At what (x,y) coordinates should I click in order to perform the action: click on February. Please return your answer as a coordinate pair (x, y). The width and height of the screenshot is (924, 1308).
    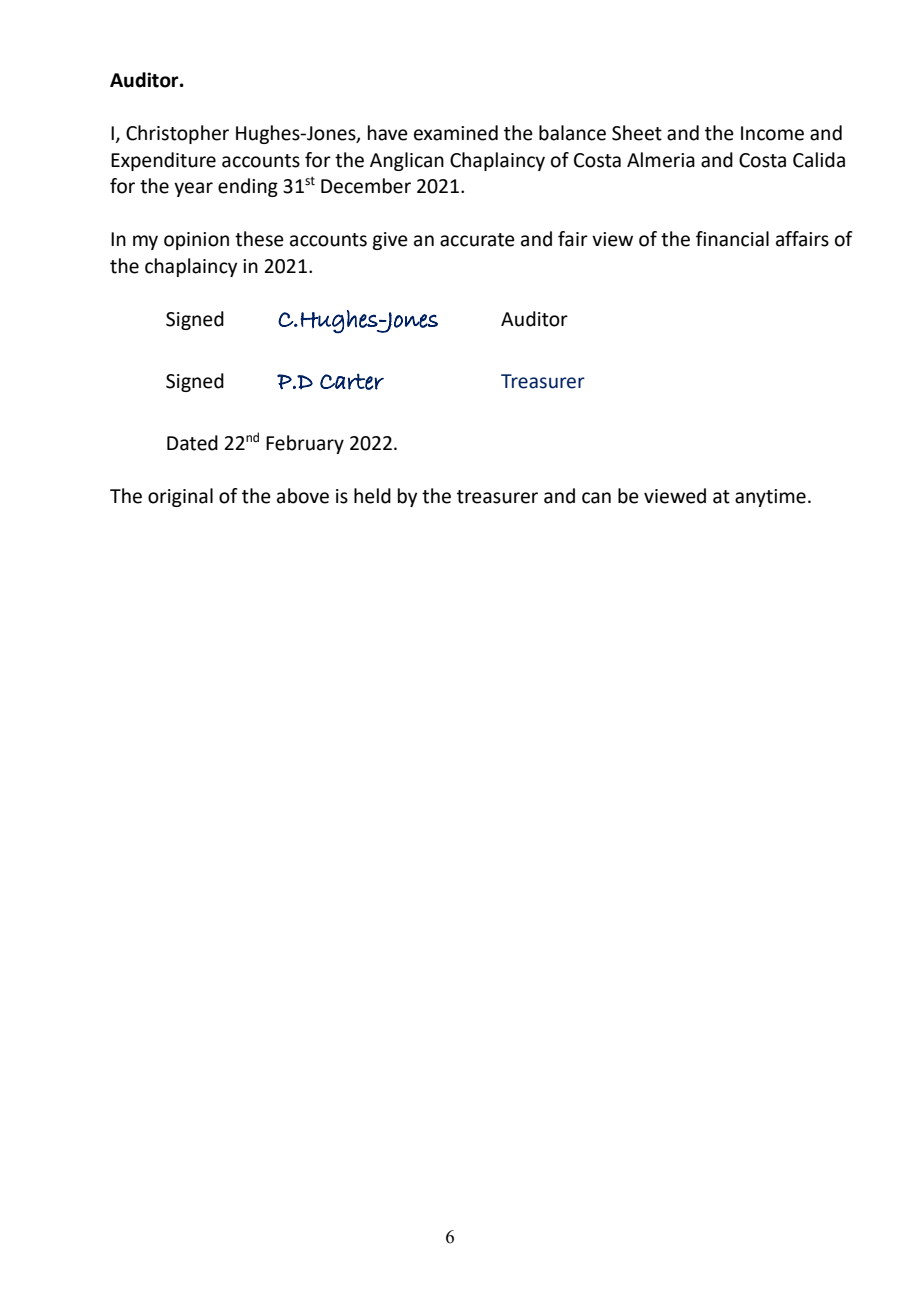
    Looking at the image, I should click on (305, 444).
